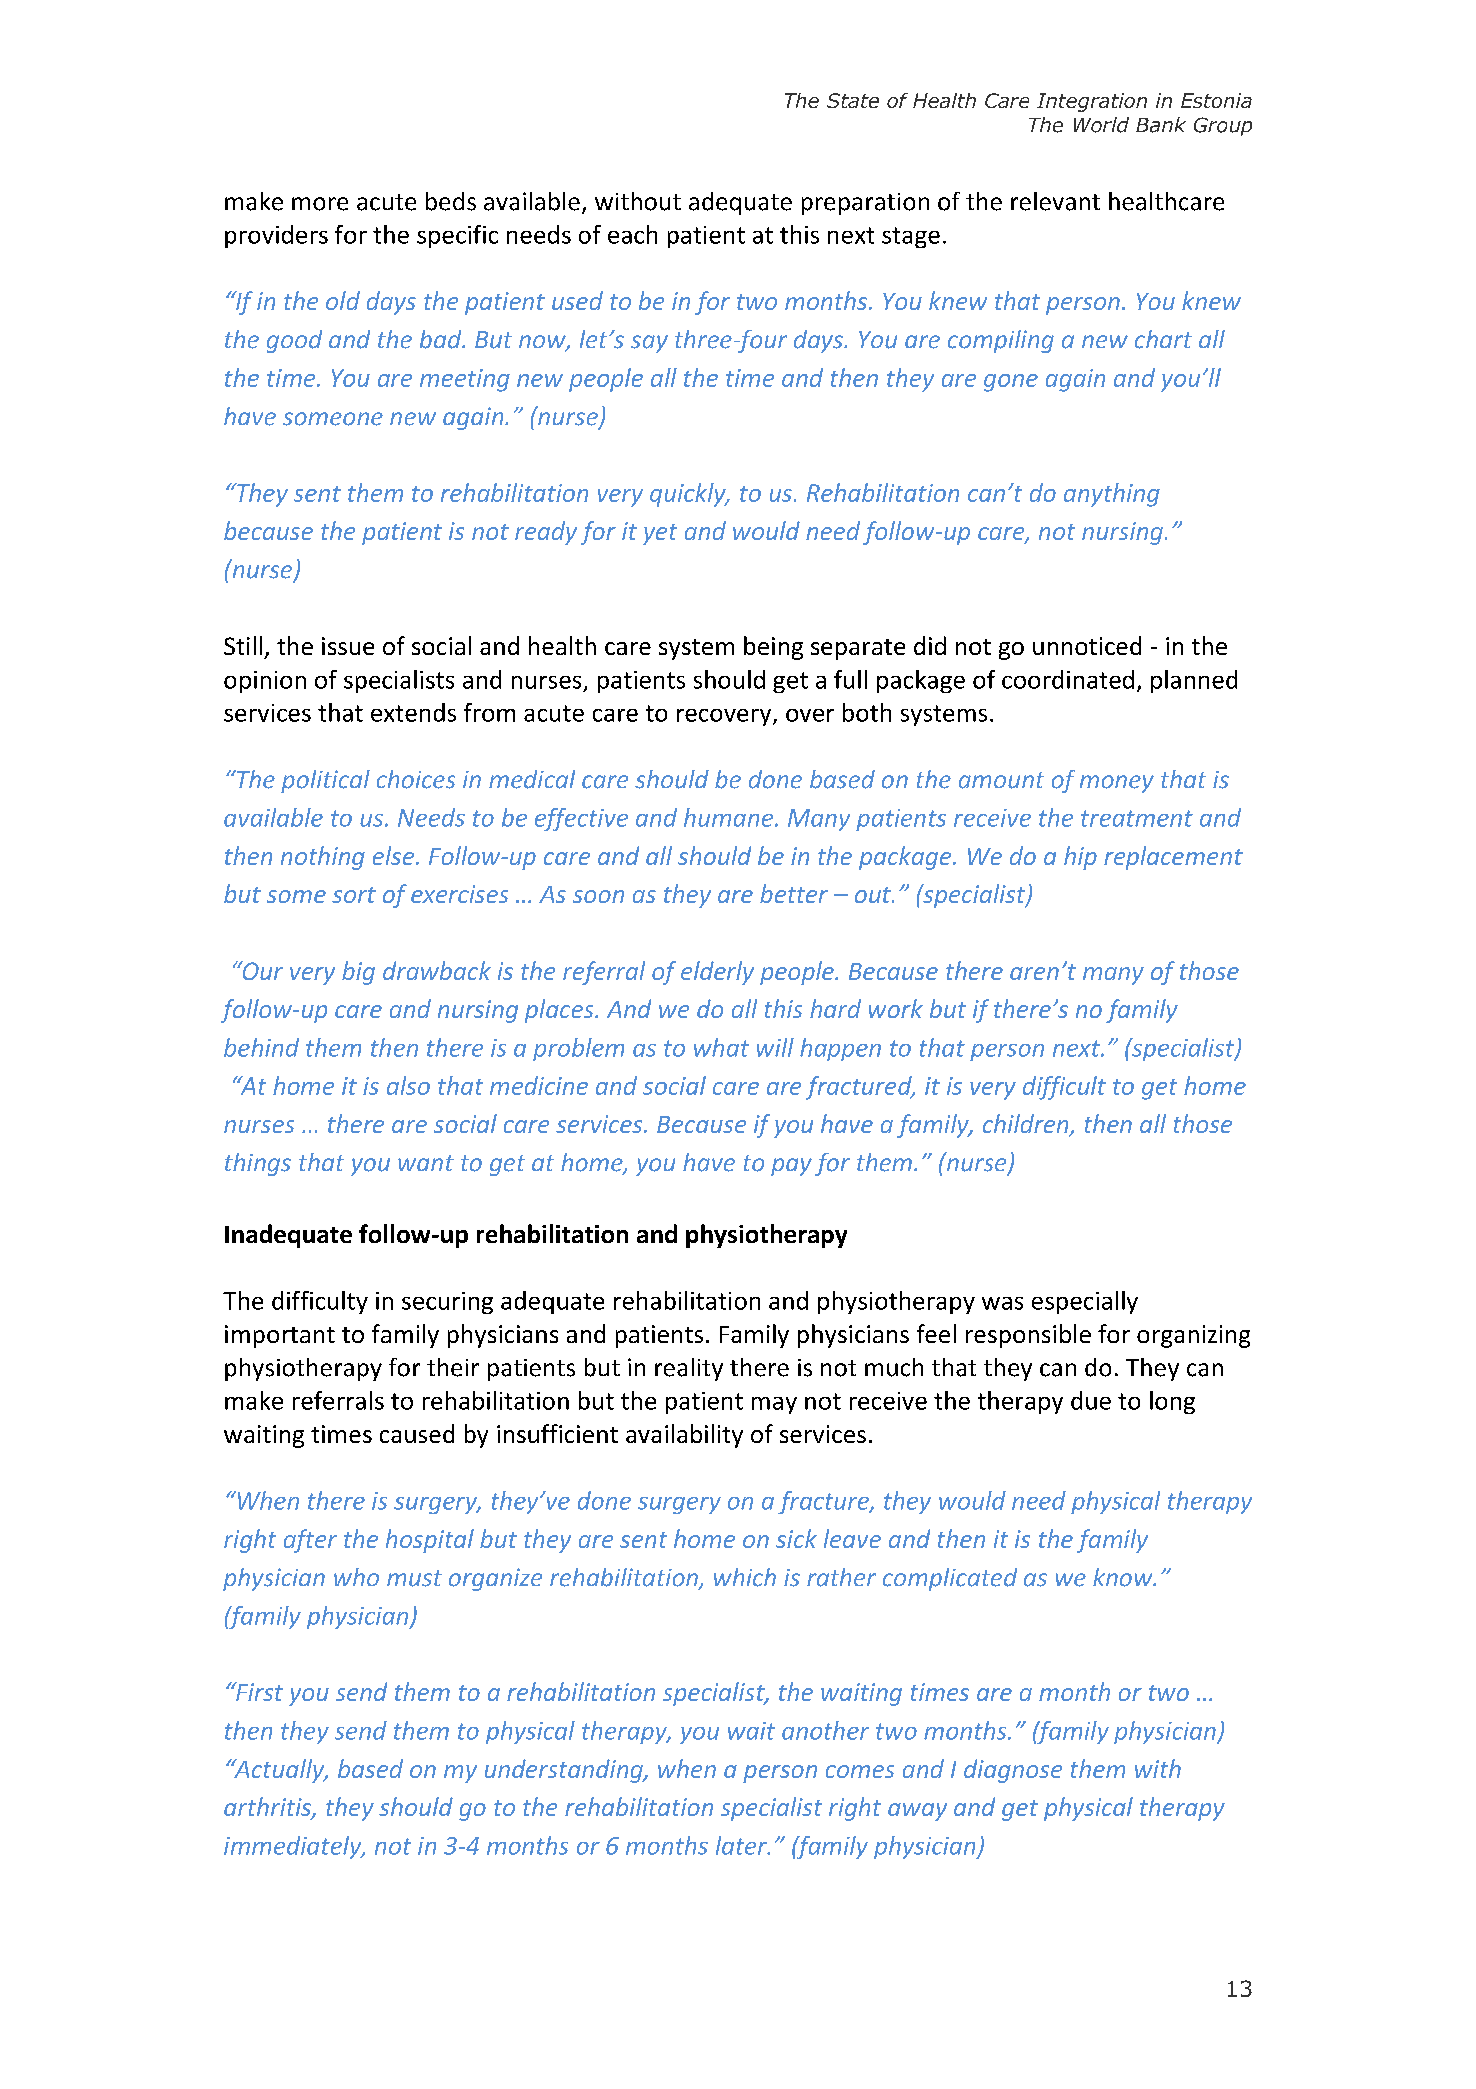 The height and width of the screenshot is (2089, 1476). I want to click on anything, so click(1112, 495).
